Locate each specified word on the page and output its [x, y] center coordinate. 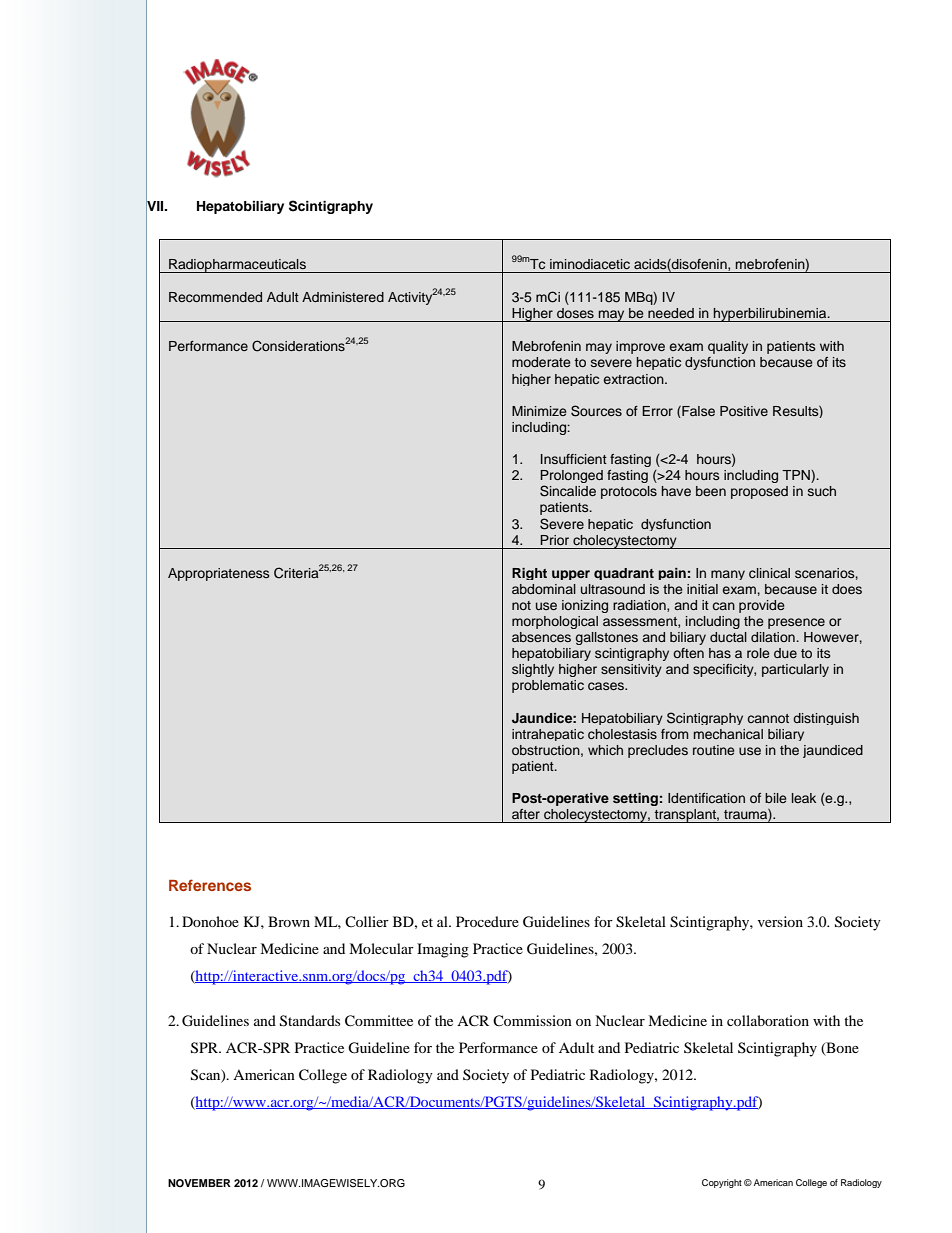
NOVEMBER [199, 1183]
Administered [343, 297]
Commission [532, 1021]
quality [728, 347]
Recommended [215, 297]
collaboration [768, 1020]
